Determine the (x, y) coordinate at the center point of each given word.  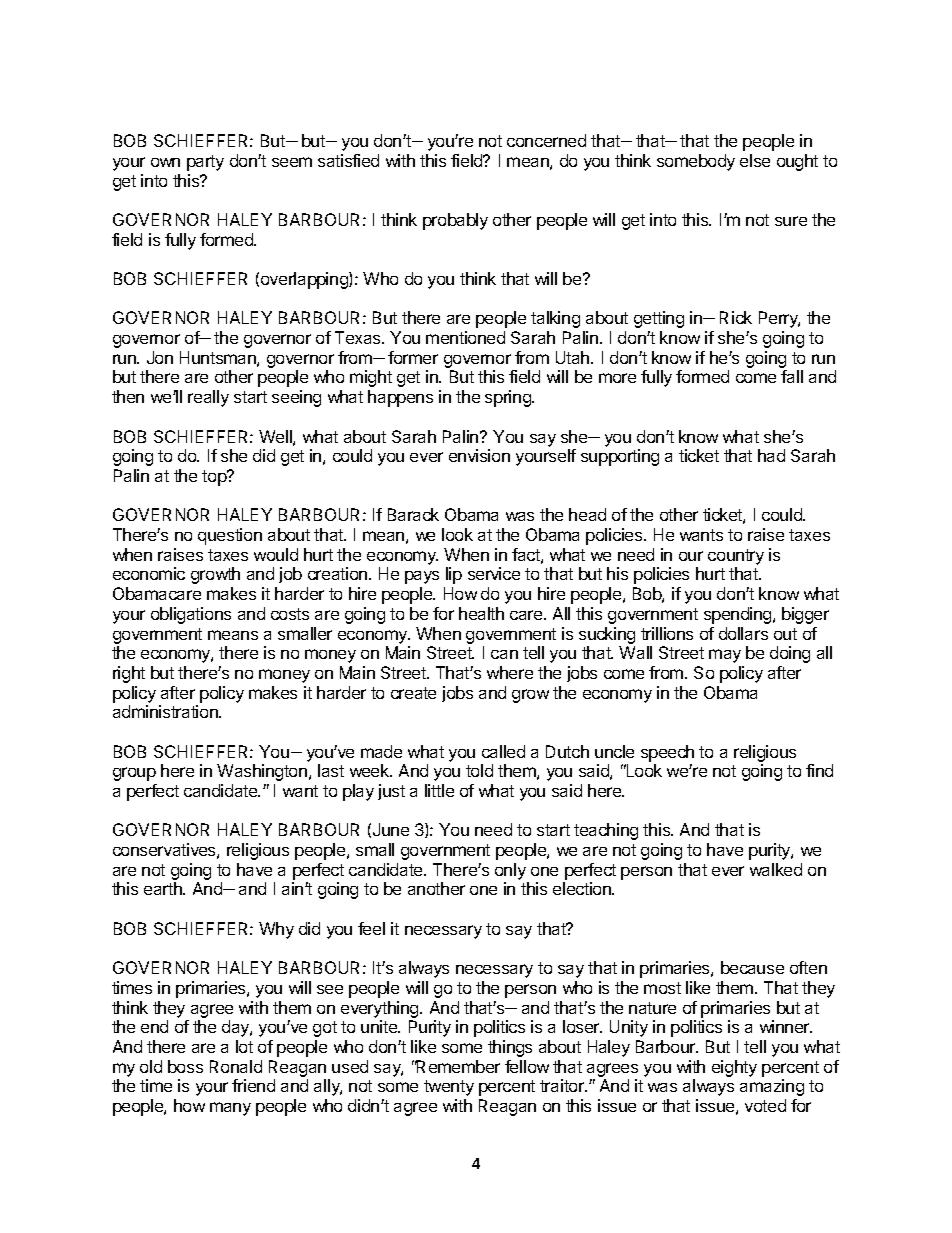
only (510, 871)
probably (455, 221)
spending (739, 615)
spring (509, 398)
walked (776, 869)
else (755, 160)
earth (164, 888)
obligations (191, 615)
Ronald (236, 1066)
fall (792, 376)
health (481, 613)
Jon (160, 357)
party (205, 163)
